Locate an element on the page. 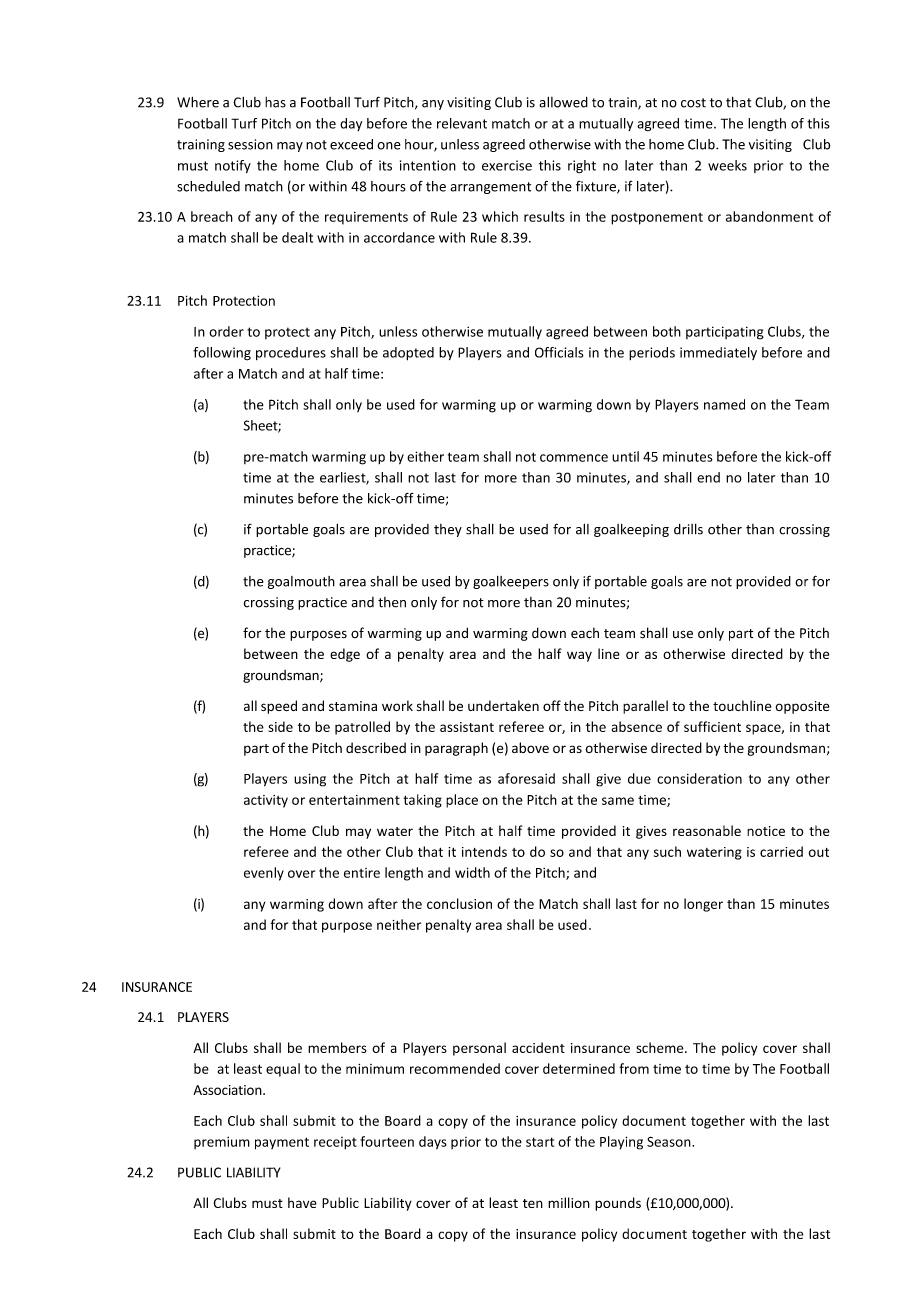 The width and height of the document is (924, 1311). payment is located at coordinates (282, 1143).
